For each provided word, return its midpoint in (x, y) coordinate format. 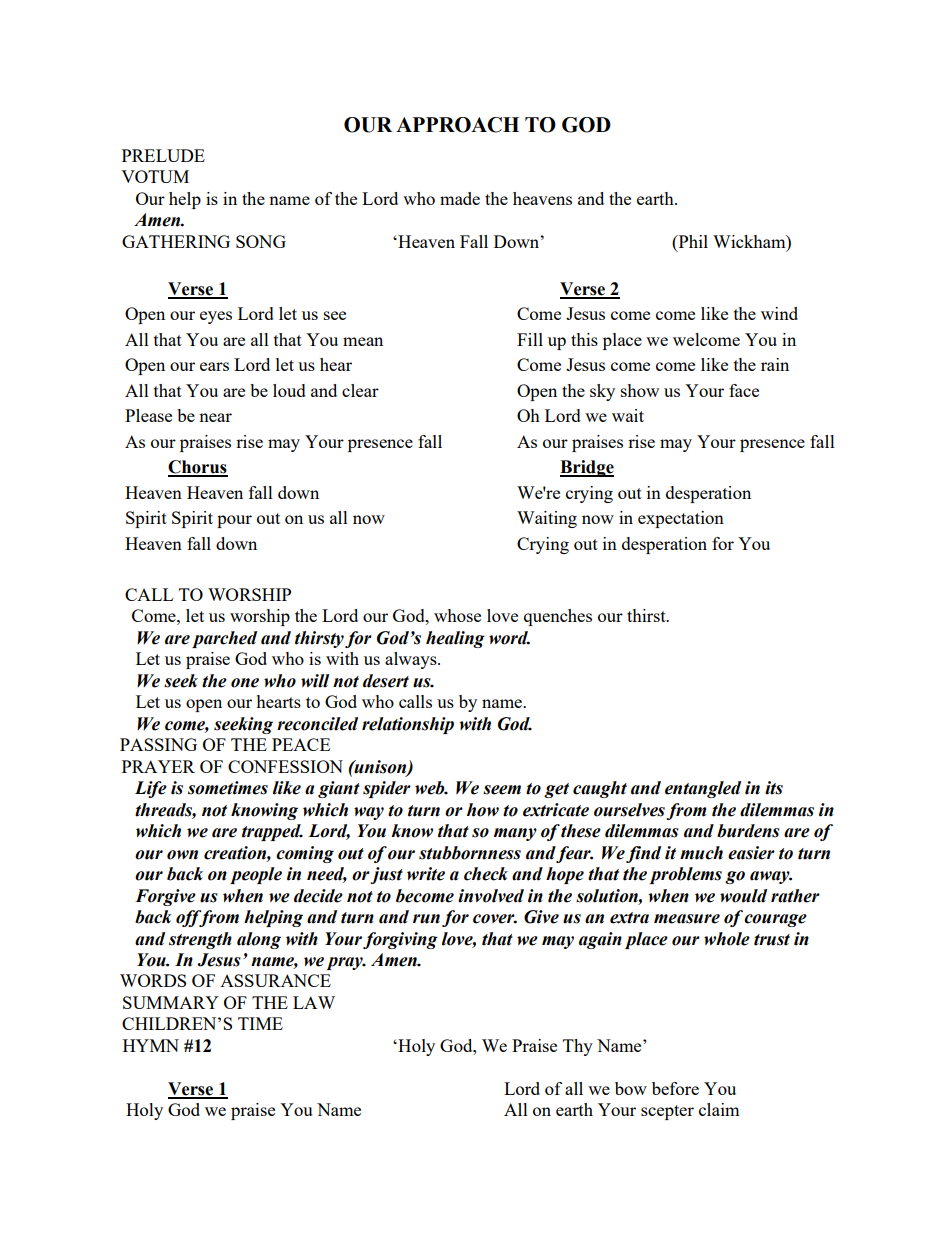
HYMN (151, 1045)
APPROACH (457, 125)
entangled (703, 789)
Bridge (587, 468)
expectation (681, 519)
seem (502, 790)
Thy (578, 1047)
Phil (692, 241)
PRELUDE (163, 155)
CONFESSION (285, 766)
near (215, 417)
